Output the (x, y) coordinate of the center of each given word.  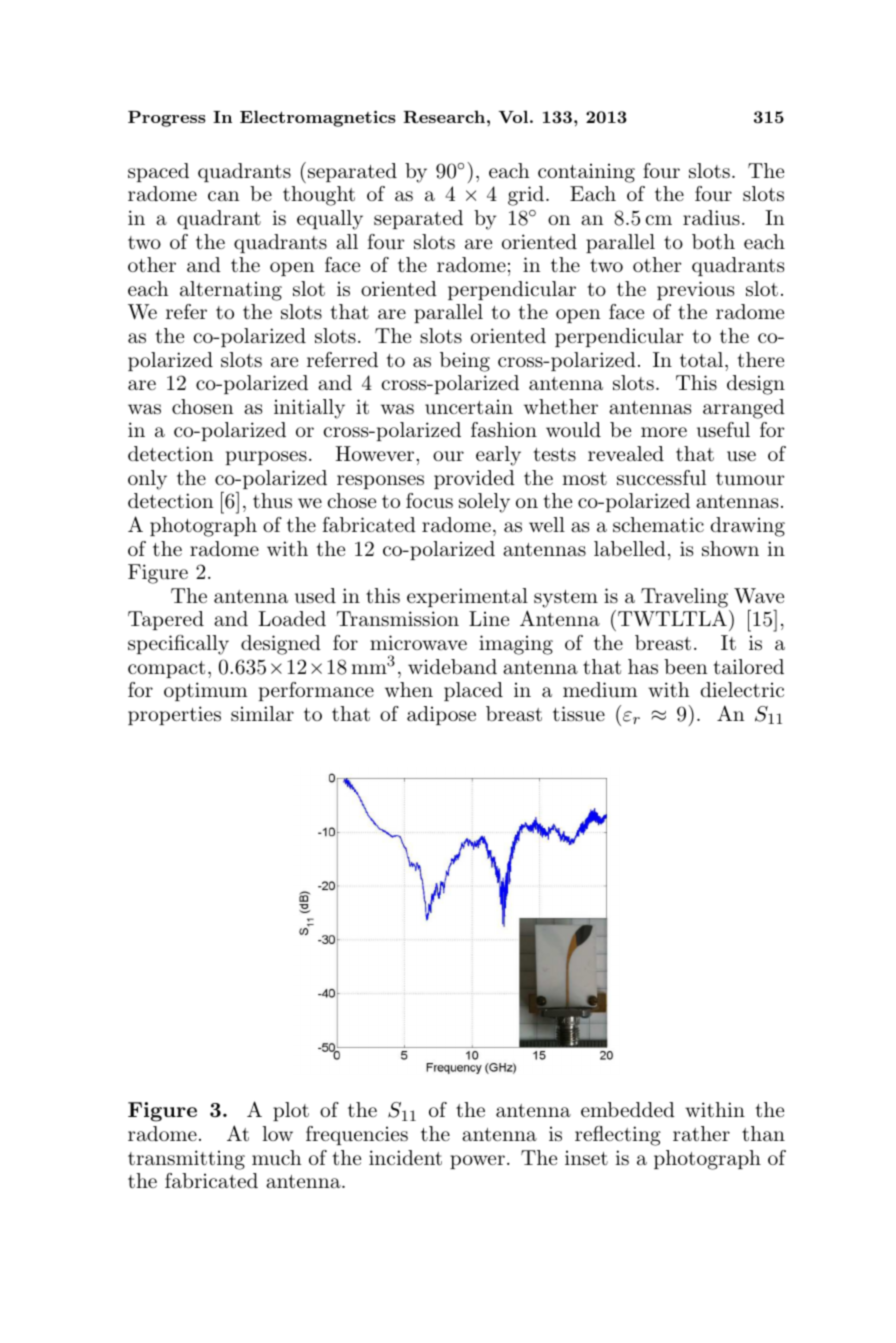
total (701, 359)
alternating (231, 291)
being (465, 362)
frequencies (357, 1135)
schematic (658, 525)
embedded (628, 1109)
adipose (441, 715)
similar (262, 714)
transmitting (186, 1160)
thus (272, 501)
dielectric (742, 689)
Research (444, 116)
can (223, 196)
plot (291, 1111)
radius (711, 218)
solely (484, 503)
